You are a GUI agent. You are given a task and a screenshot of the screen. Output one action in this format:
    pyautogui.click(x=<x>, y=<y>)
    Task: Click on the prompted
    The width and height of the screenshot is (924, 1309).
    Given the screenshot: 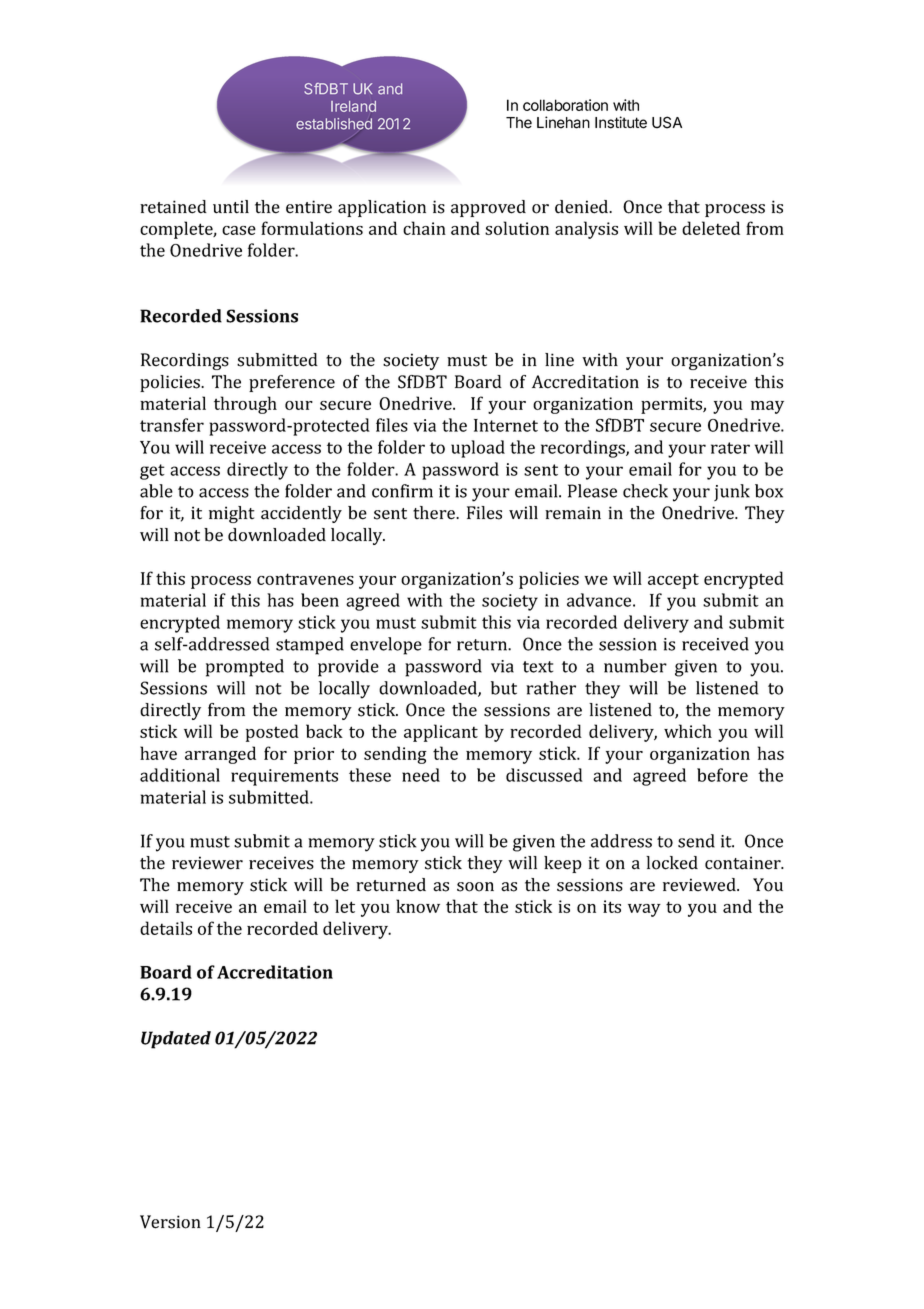 What is the action you would take?
    pyautogui.click(x=245, y=668)
